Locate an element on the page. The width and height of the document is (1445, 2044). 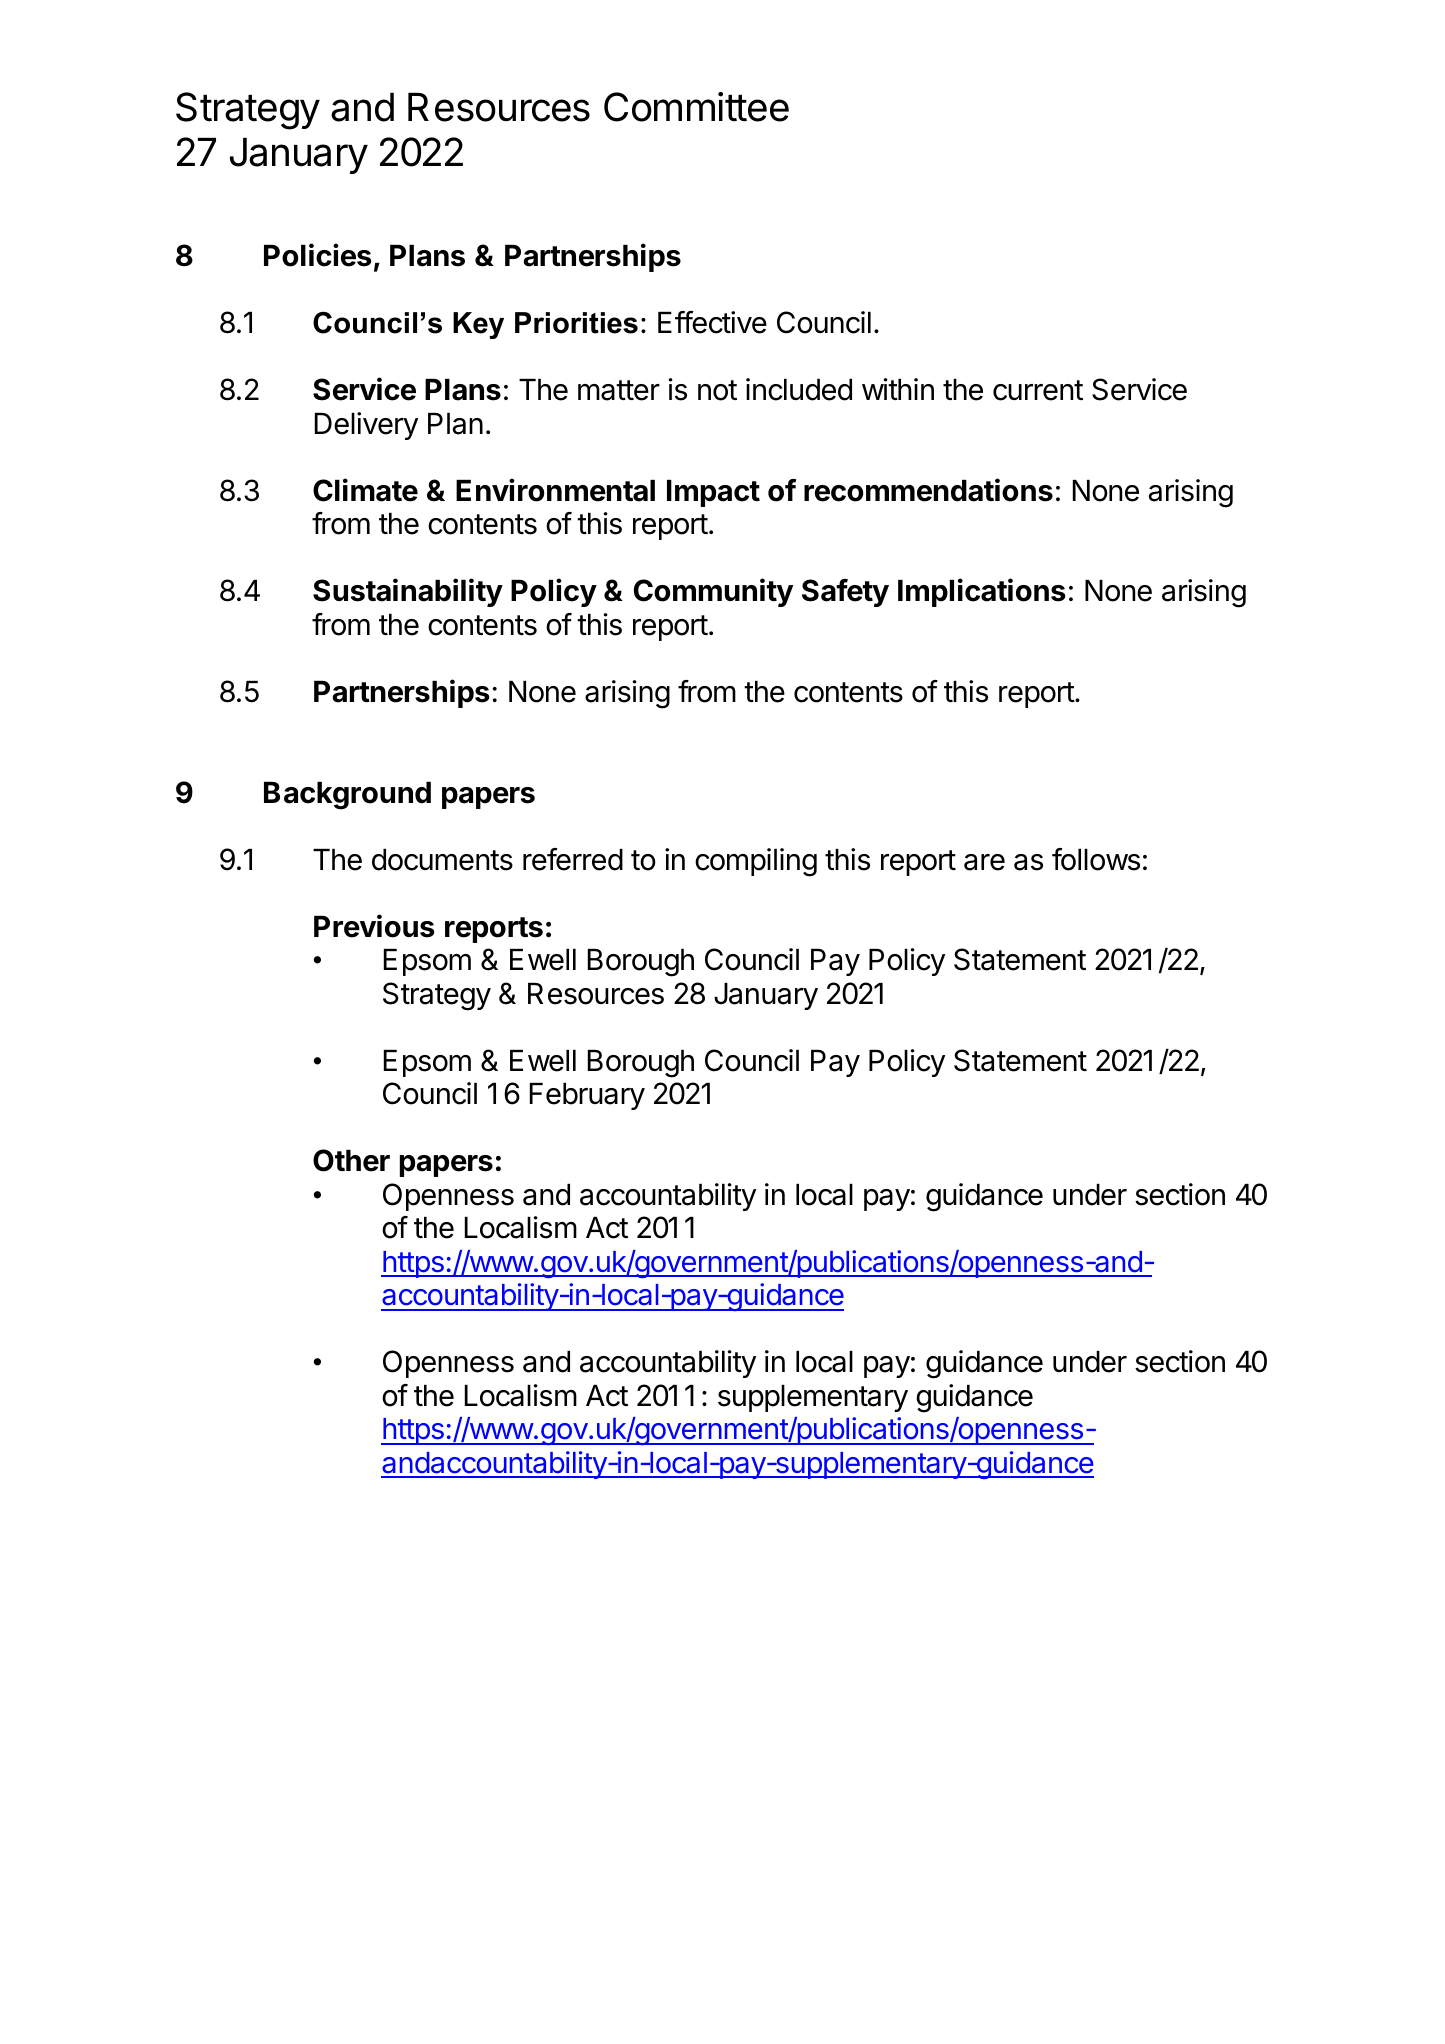
are is located at coordinates (984, 862).
